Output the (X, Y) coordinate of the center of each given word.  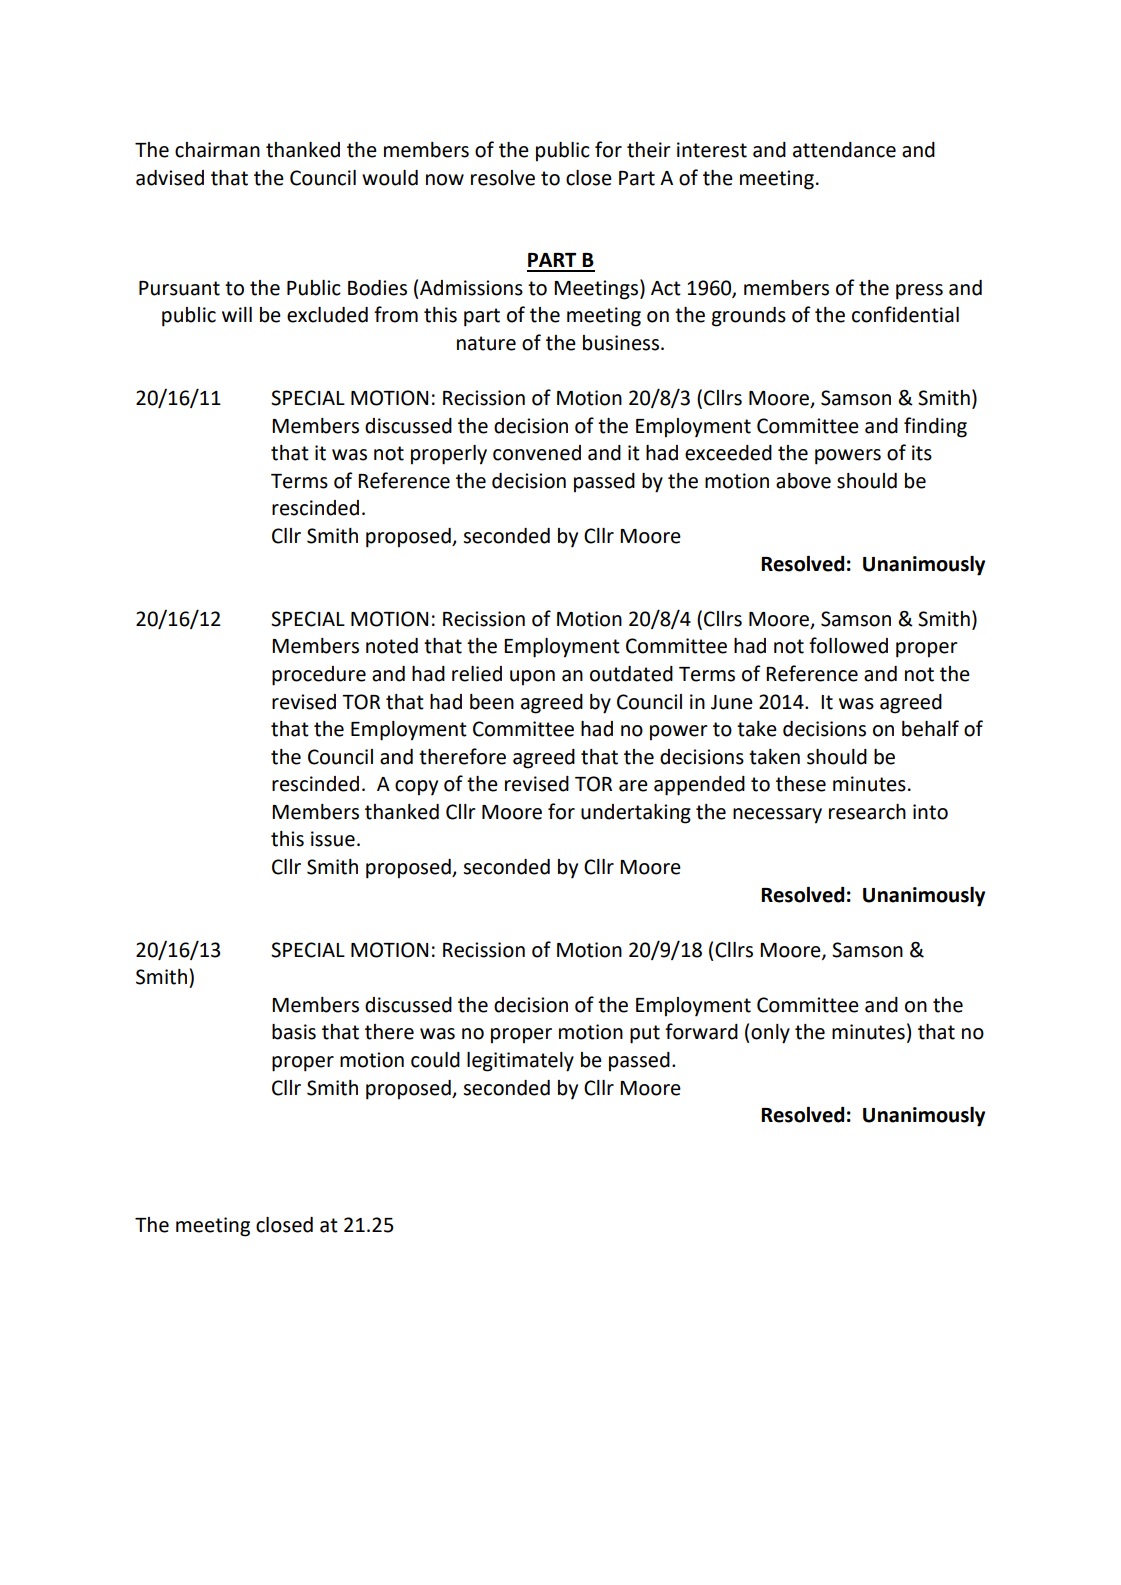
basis (294, 1032)
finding (935, 427)
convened (537, 453)
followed (848, 645)
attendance (844, 150)
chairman (217, 150)
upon (532, 678)
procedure (319, 676)
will (237, 314)
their (649, 150)
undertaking (636, 814)
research (867, 812)
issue (333, 839)
